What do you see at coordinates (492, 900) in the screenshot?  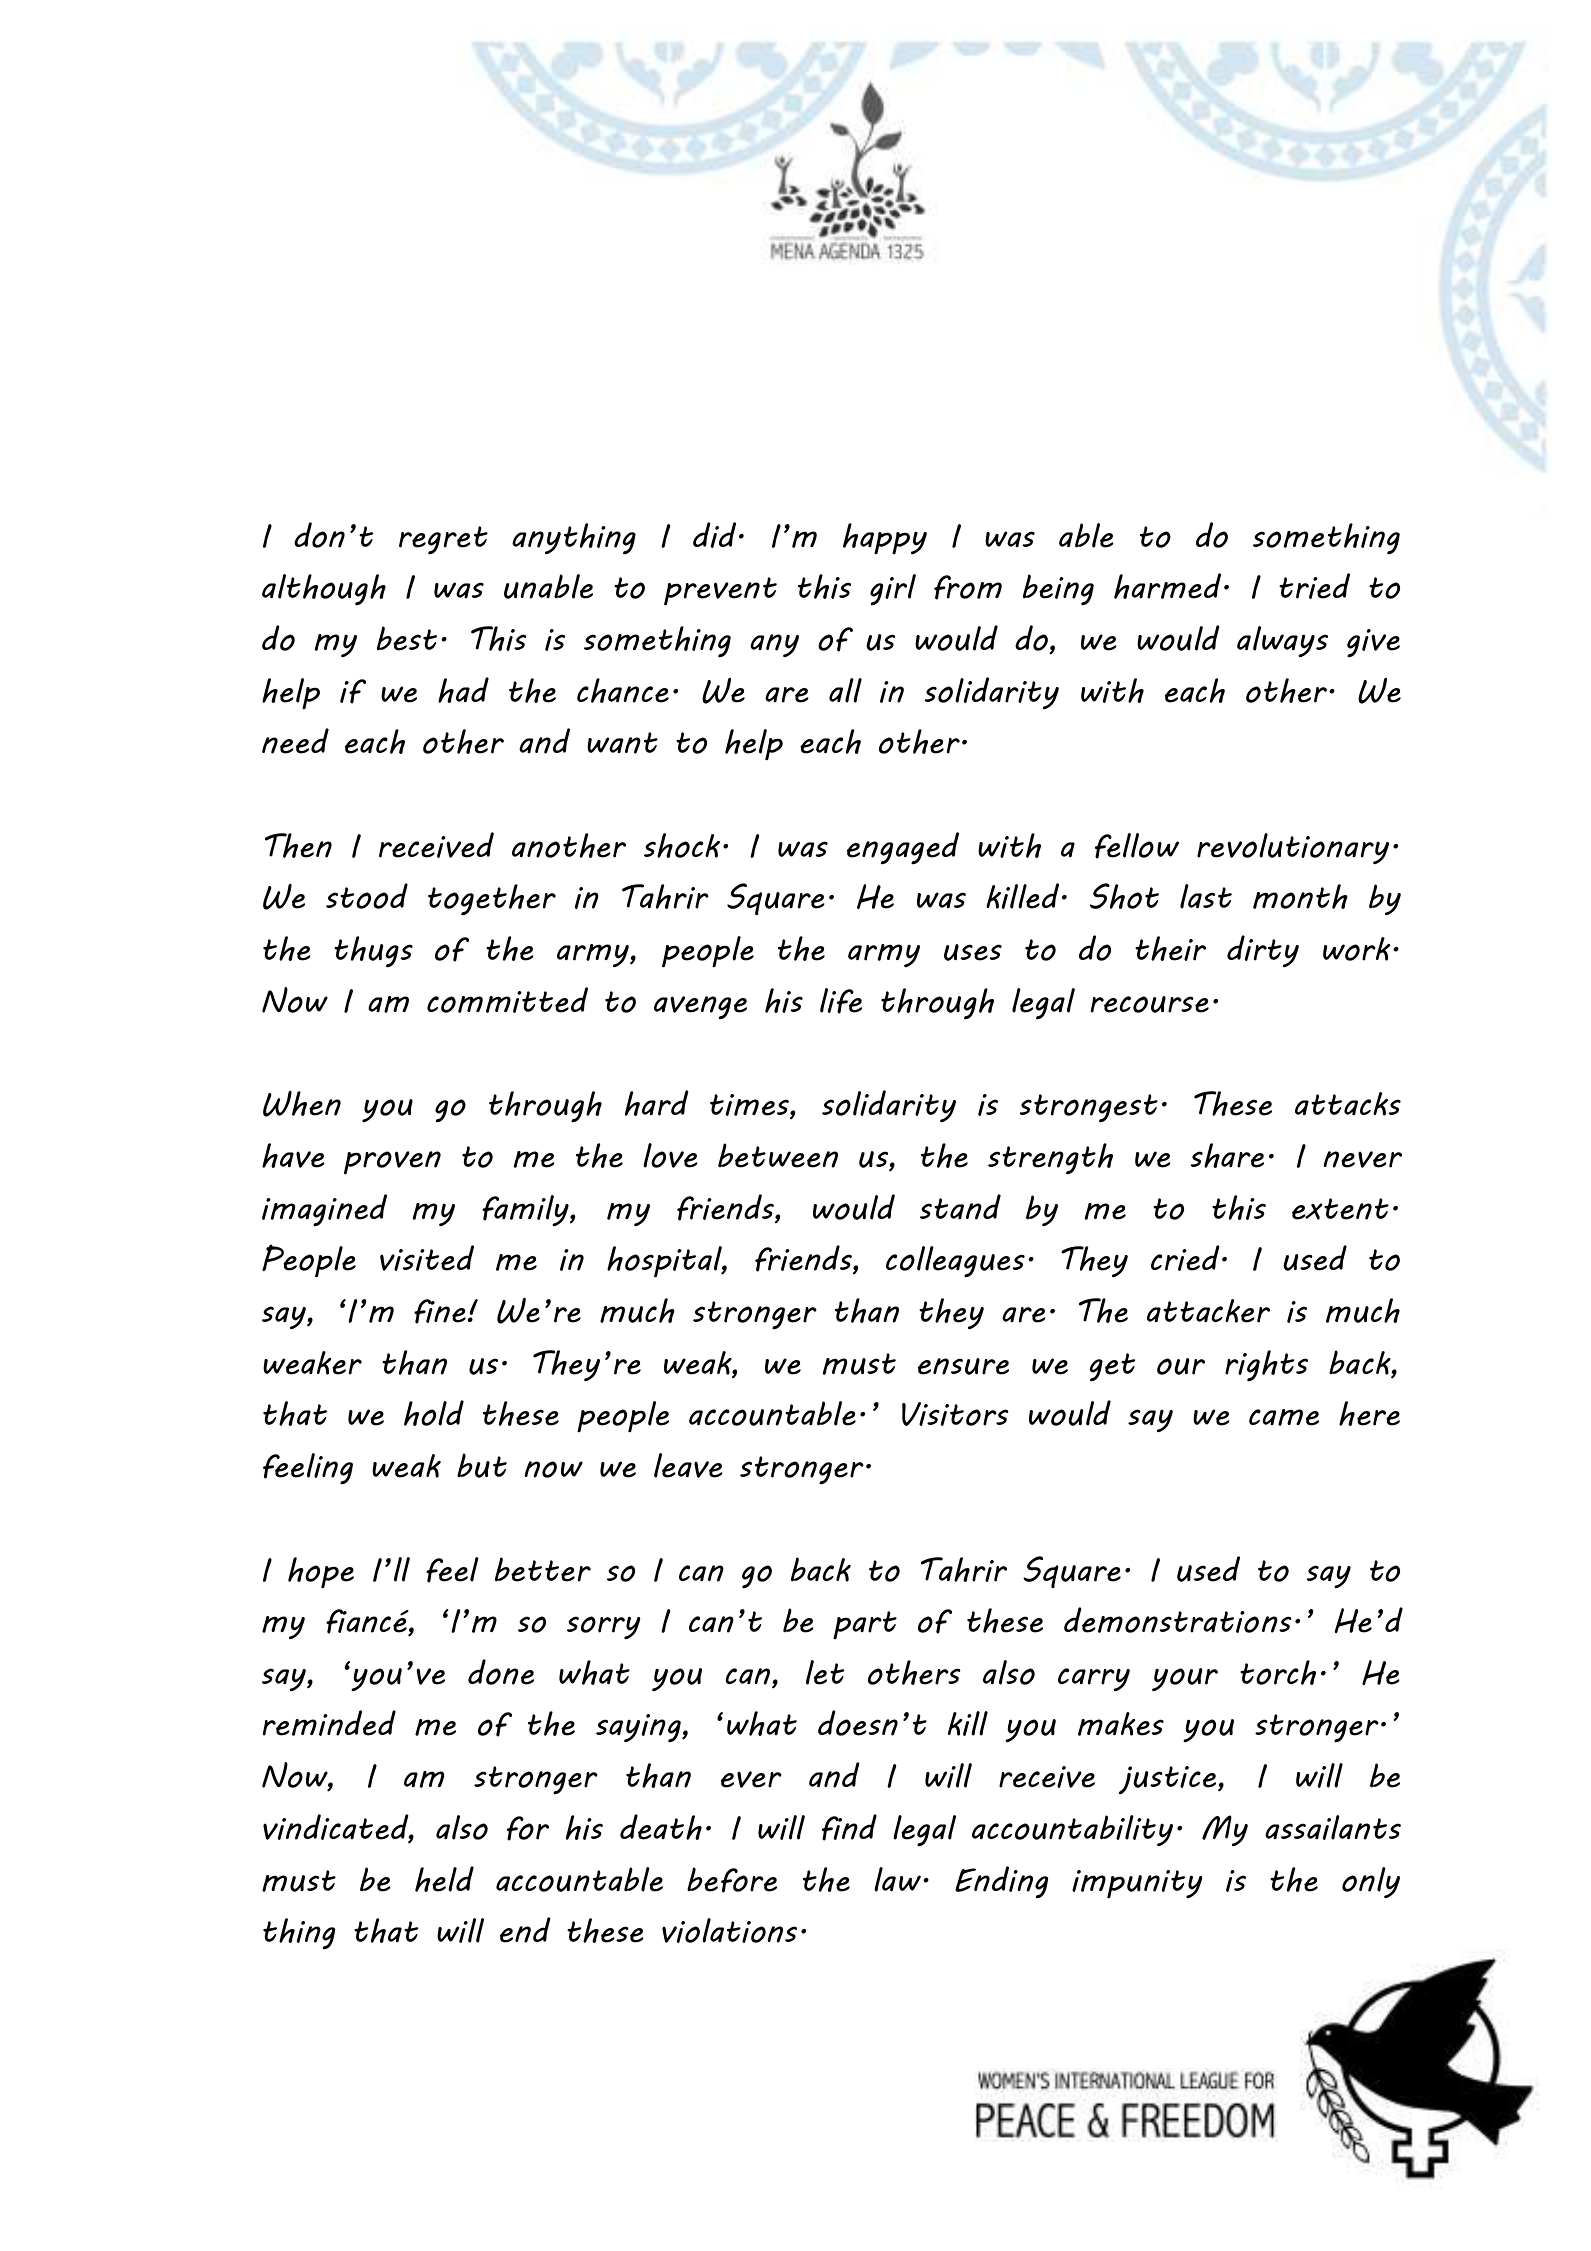 I see `together` at bounding box center [492, 900].
